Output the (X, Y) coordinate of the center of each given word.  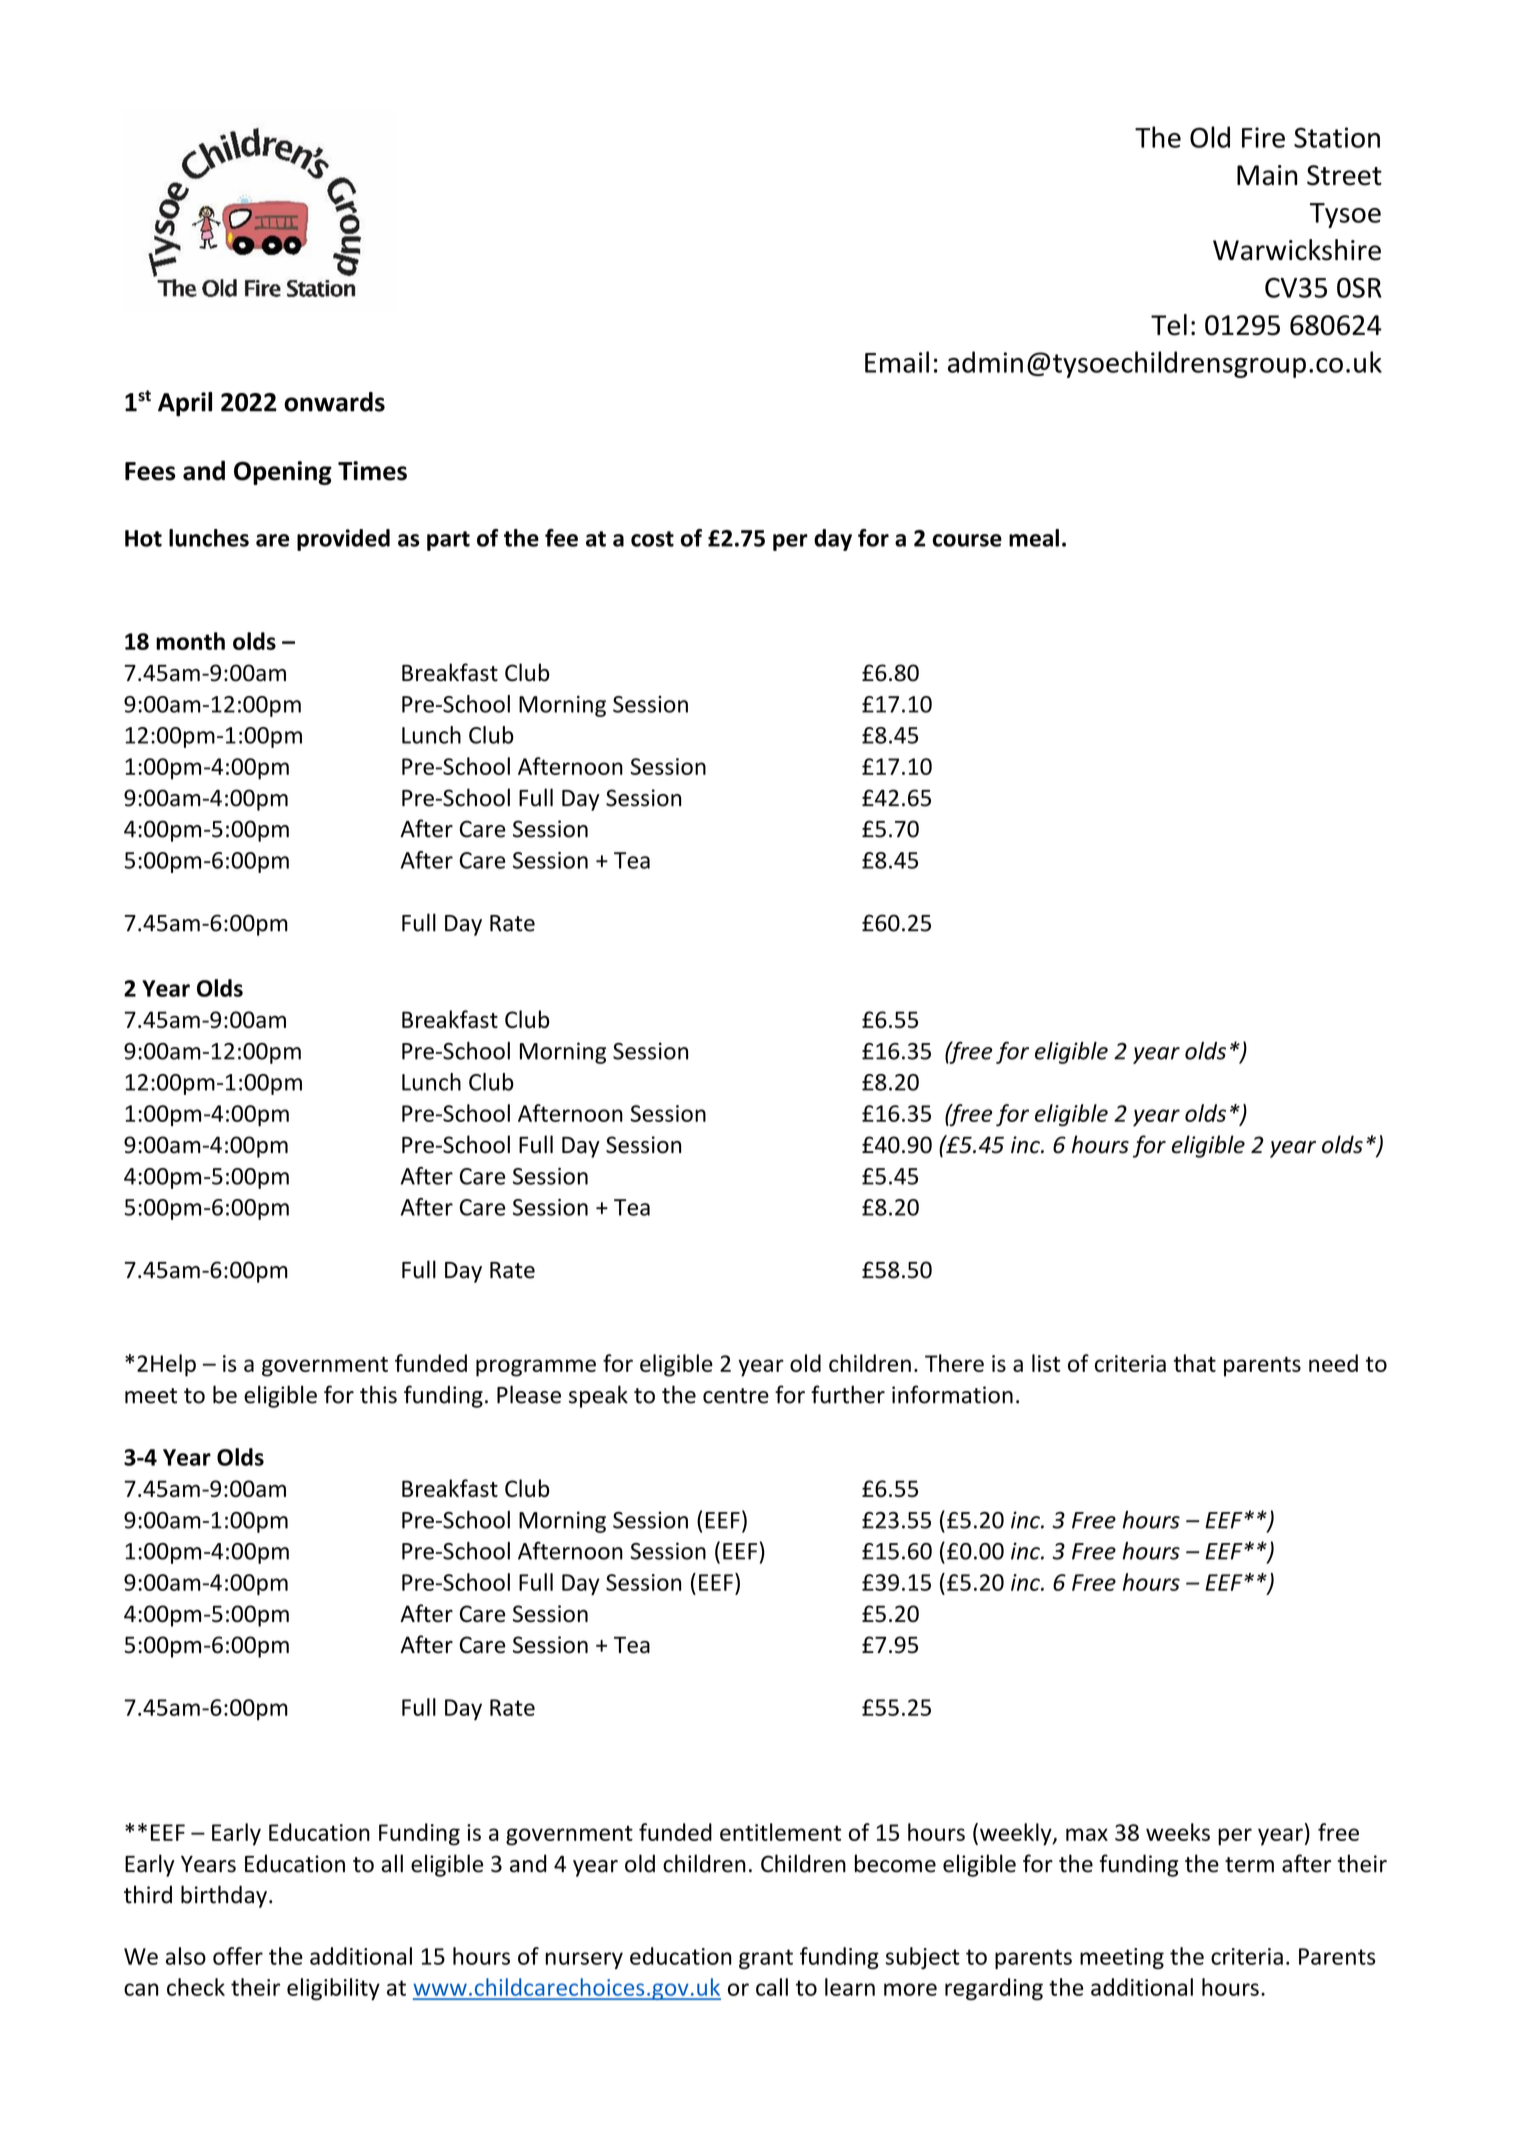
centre (736, 1396)
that (1194, 1363)
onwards (334, 402)
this (378, 1394)
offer (238, 1956)
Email (897, 362)
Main (1267, 175)
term (1249, 1865)
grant (766, 1959)
